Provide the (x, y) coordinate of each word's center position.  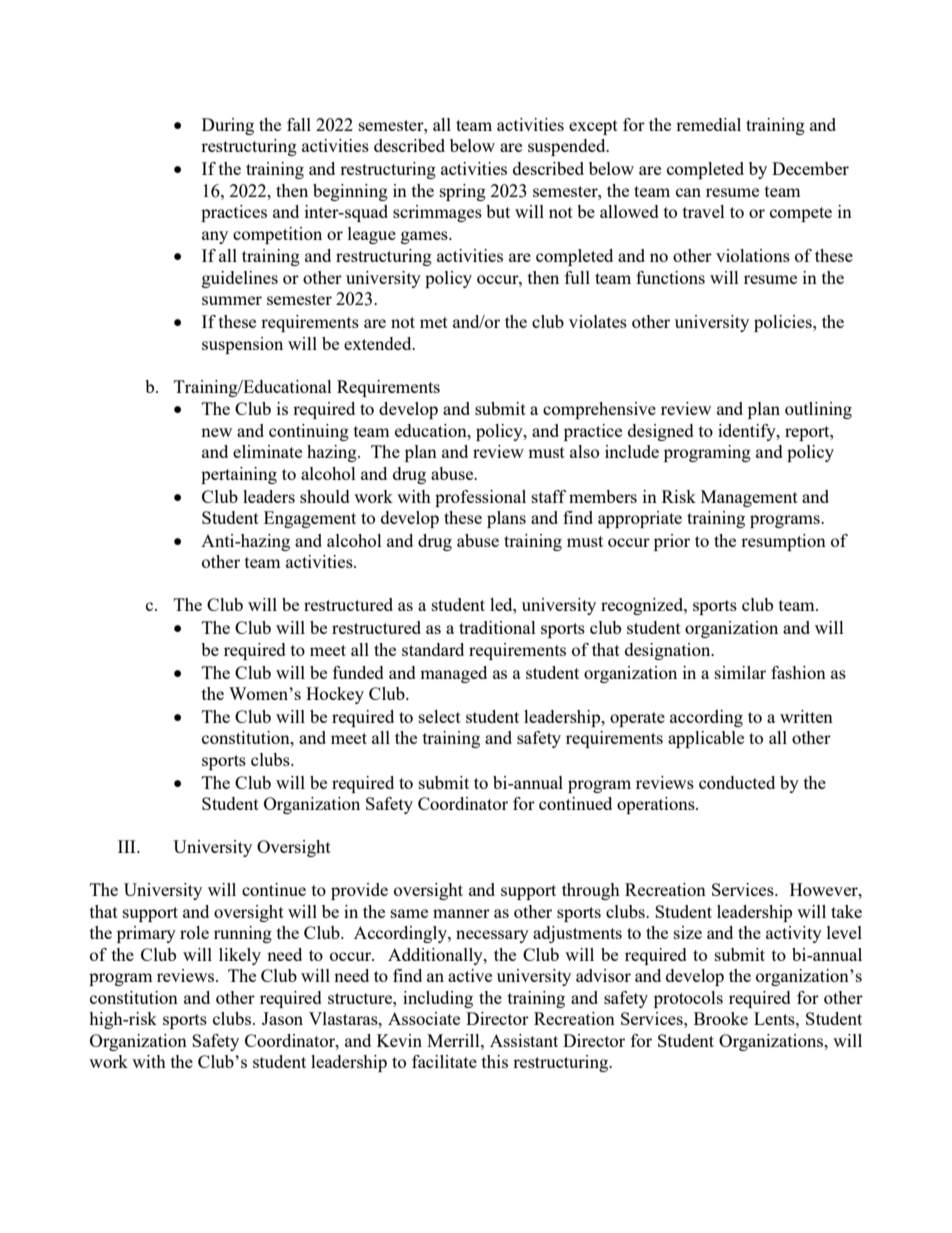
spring (463, 192)
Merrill (454, 1040)
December (810, 168)
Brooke (721, 1018)
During (228, 126)
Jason (282, 1018)
